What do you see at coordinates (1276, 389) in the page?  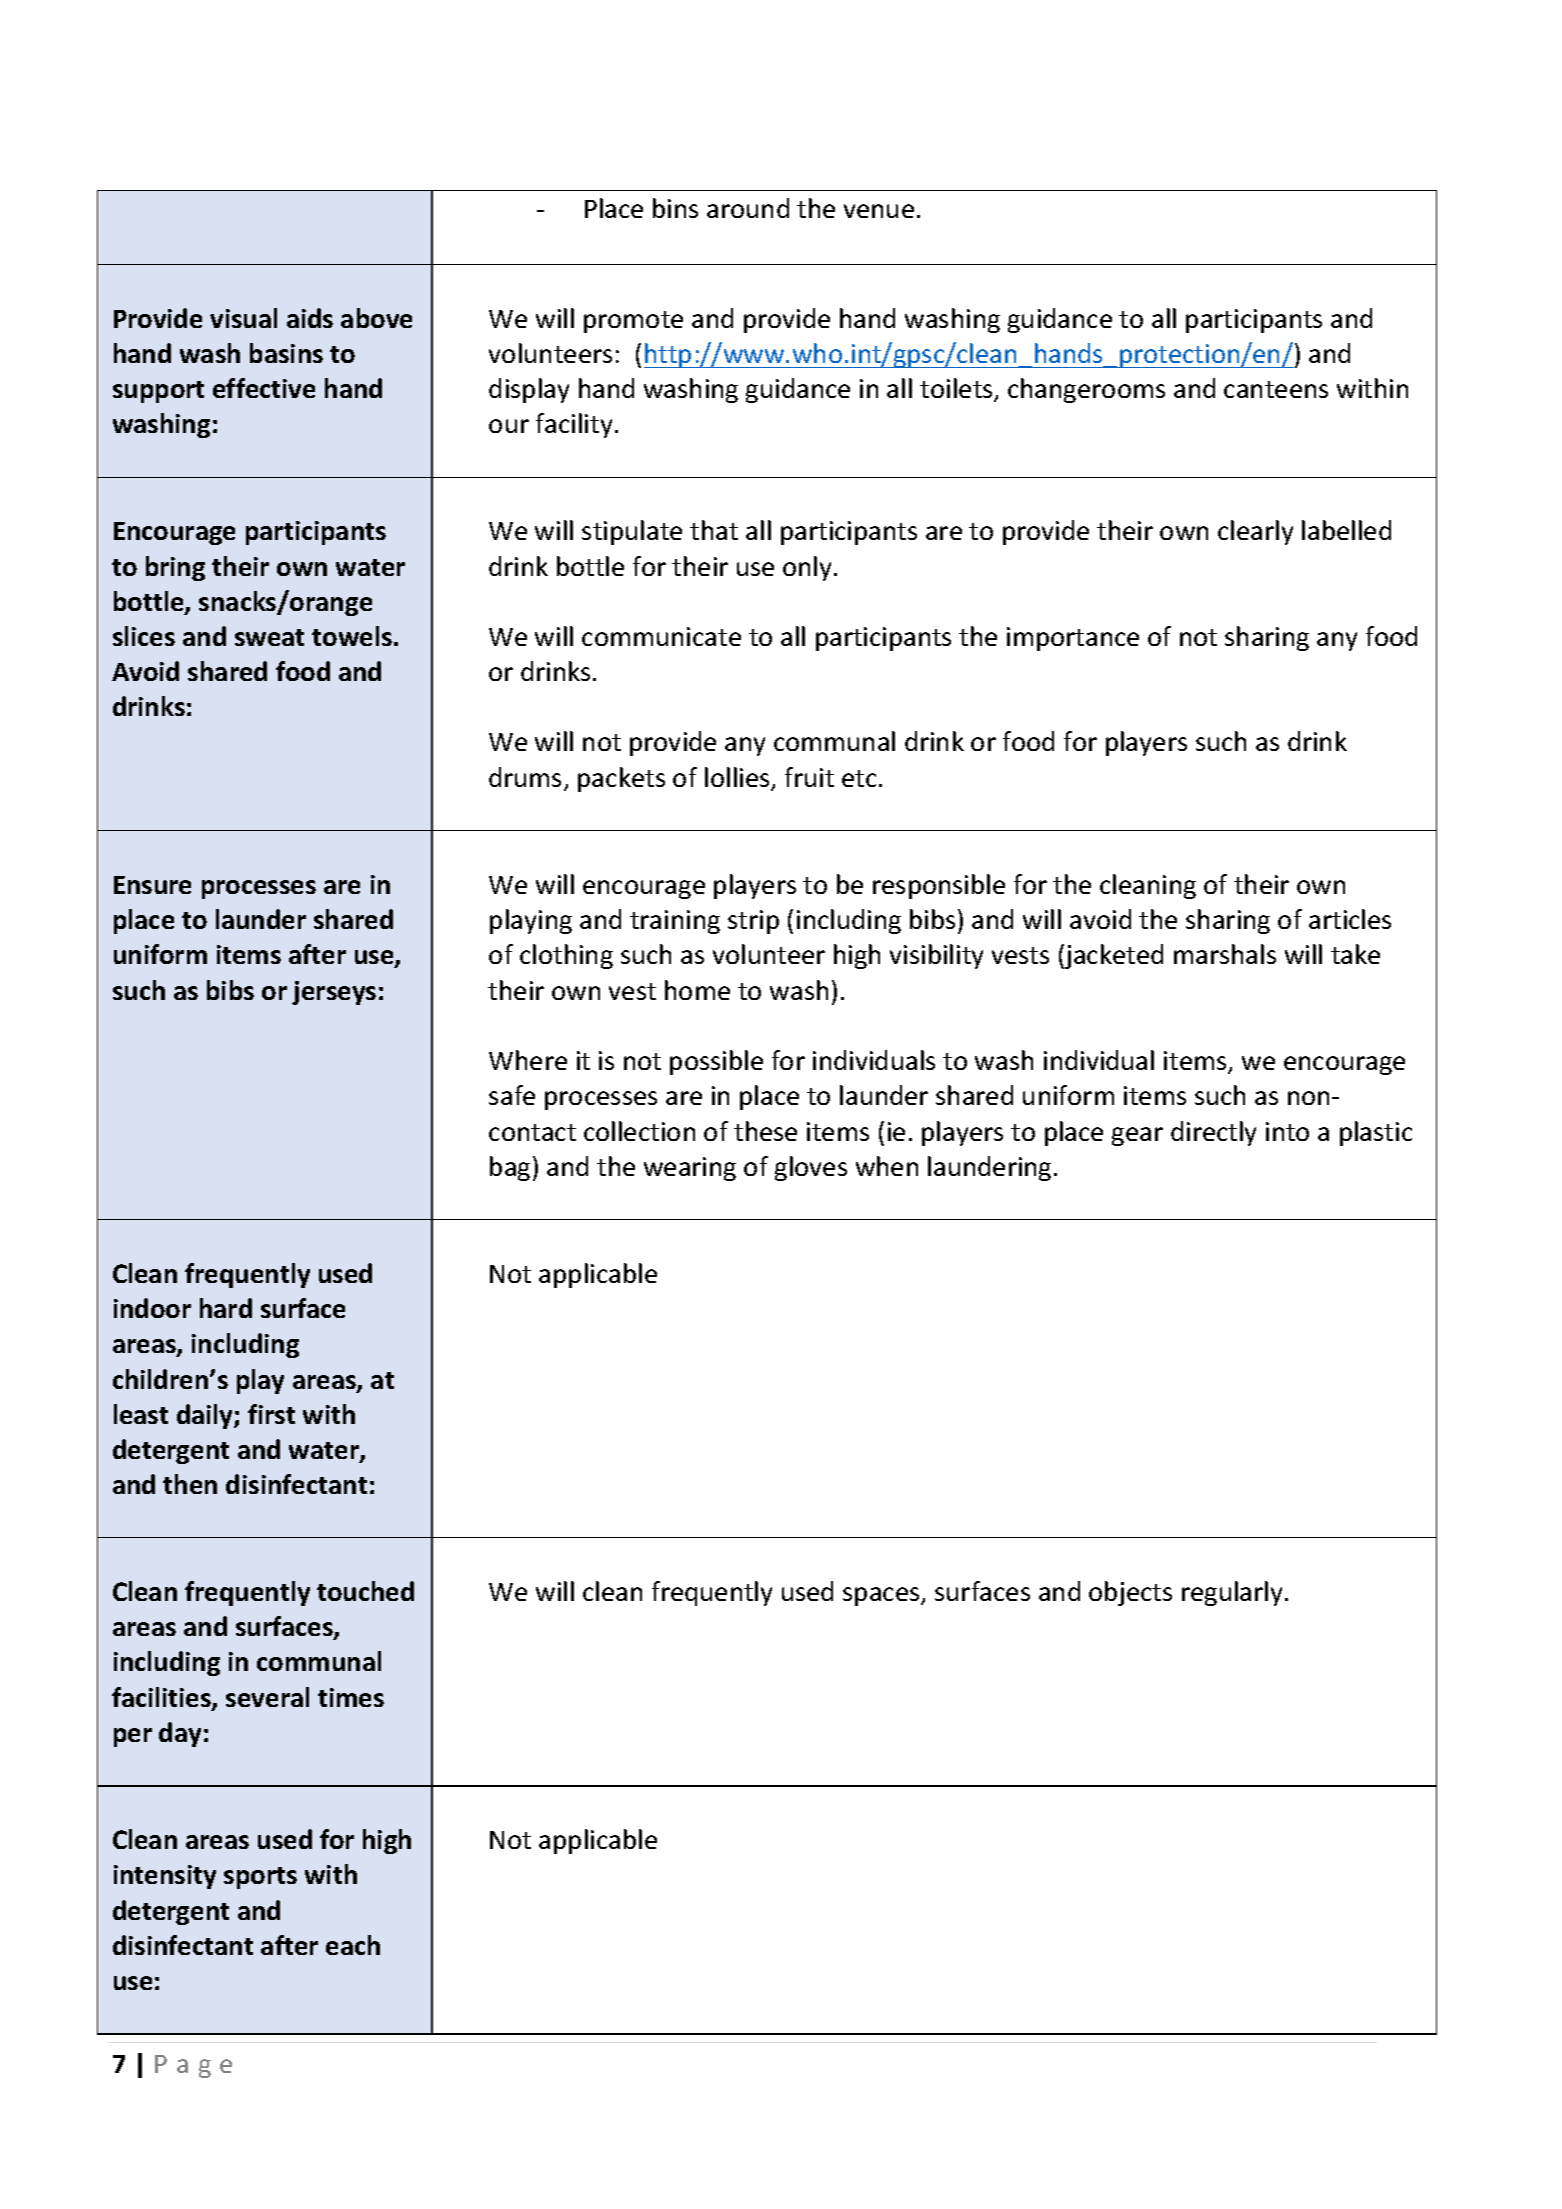 I see `canteens` at bounding box center [1276, 389].
